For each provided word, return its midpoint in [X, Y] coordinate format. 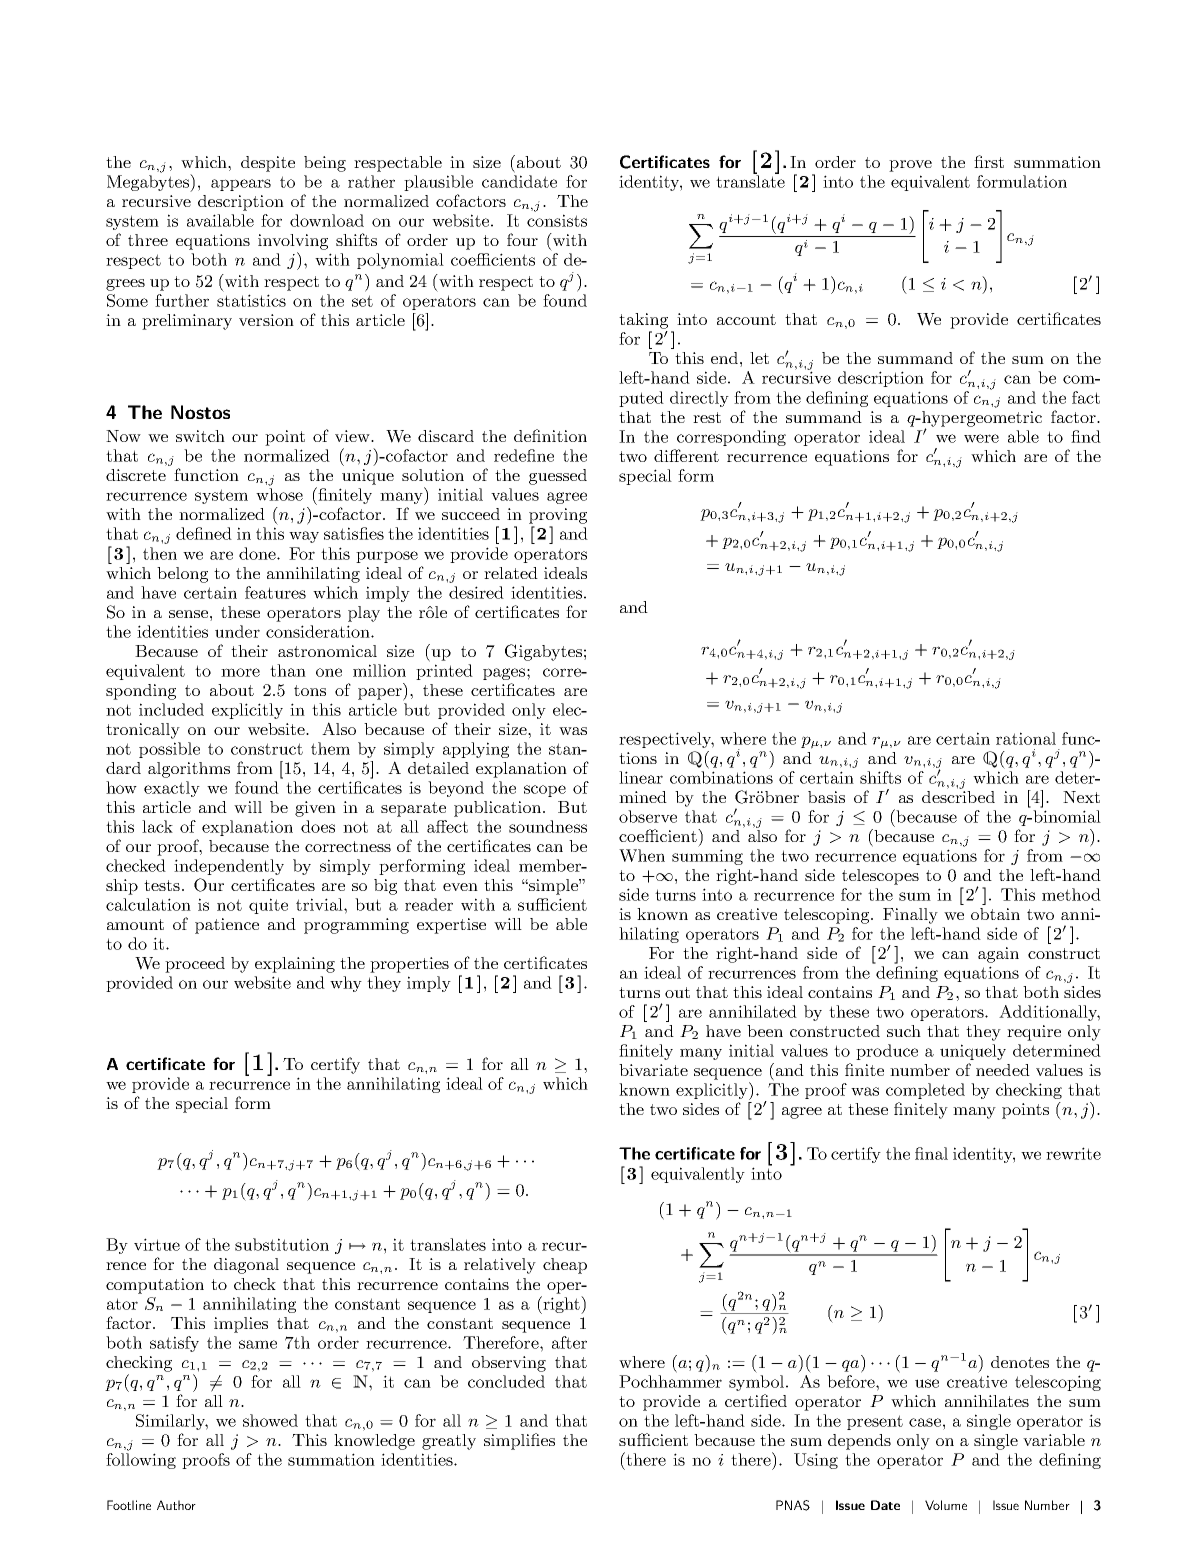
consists [557, 220]
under [237, 631]
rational [1026, 738]
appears [241, 185]
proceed [195, 965]
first [989, 161]
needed [1003, 1070]
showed [270, 1420]
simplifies [519, 1441]
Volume [946, 1505]
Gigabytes [543, 652]
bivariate [653, 1070]
